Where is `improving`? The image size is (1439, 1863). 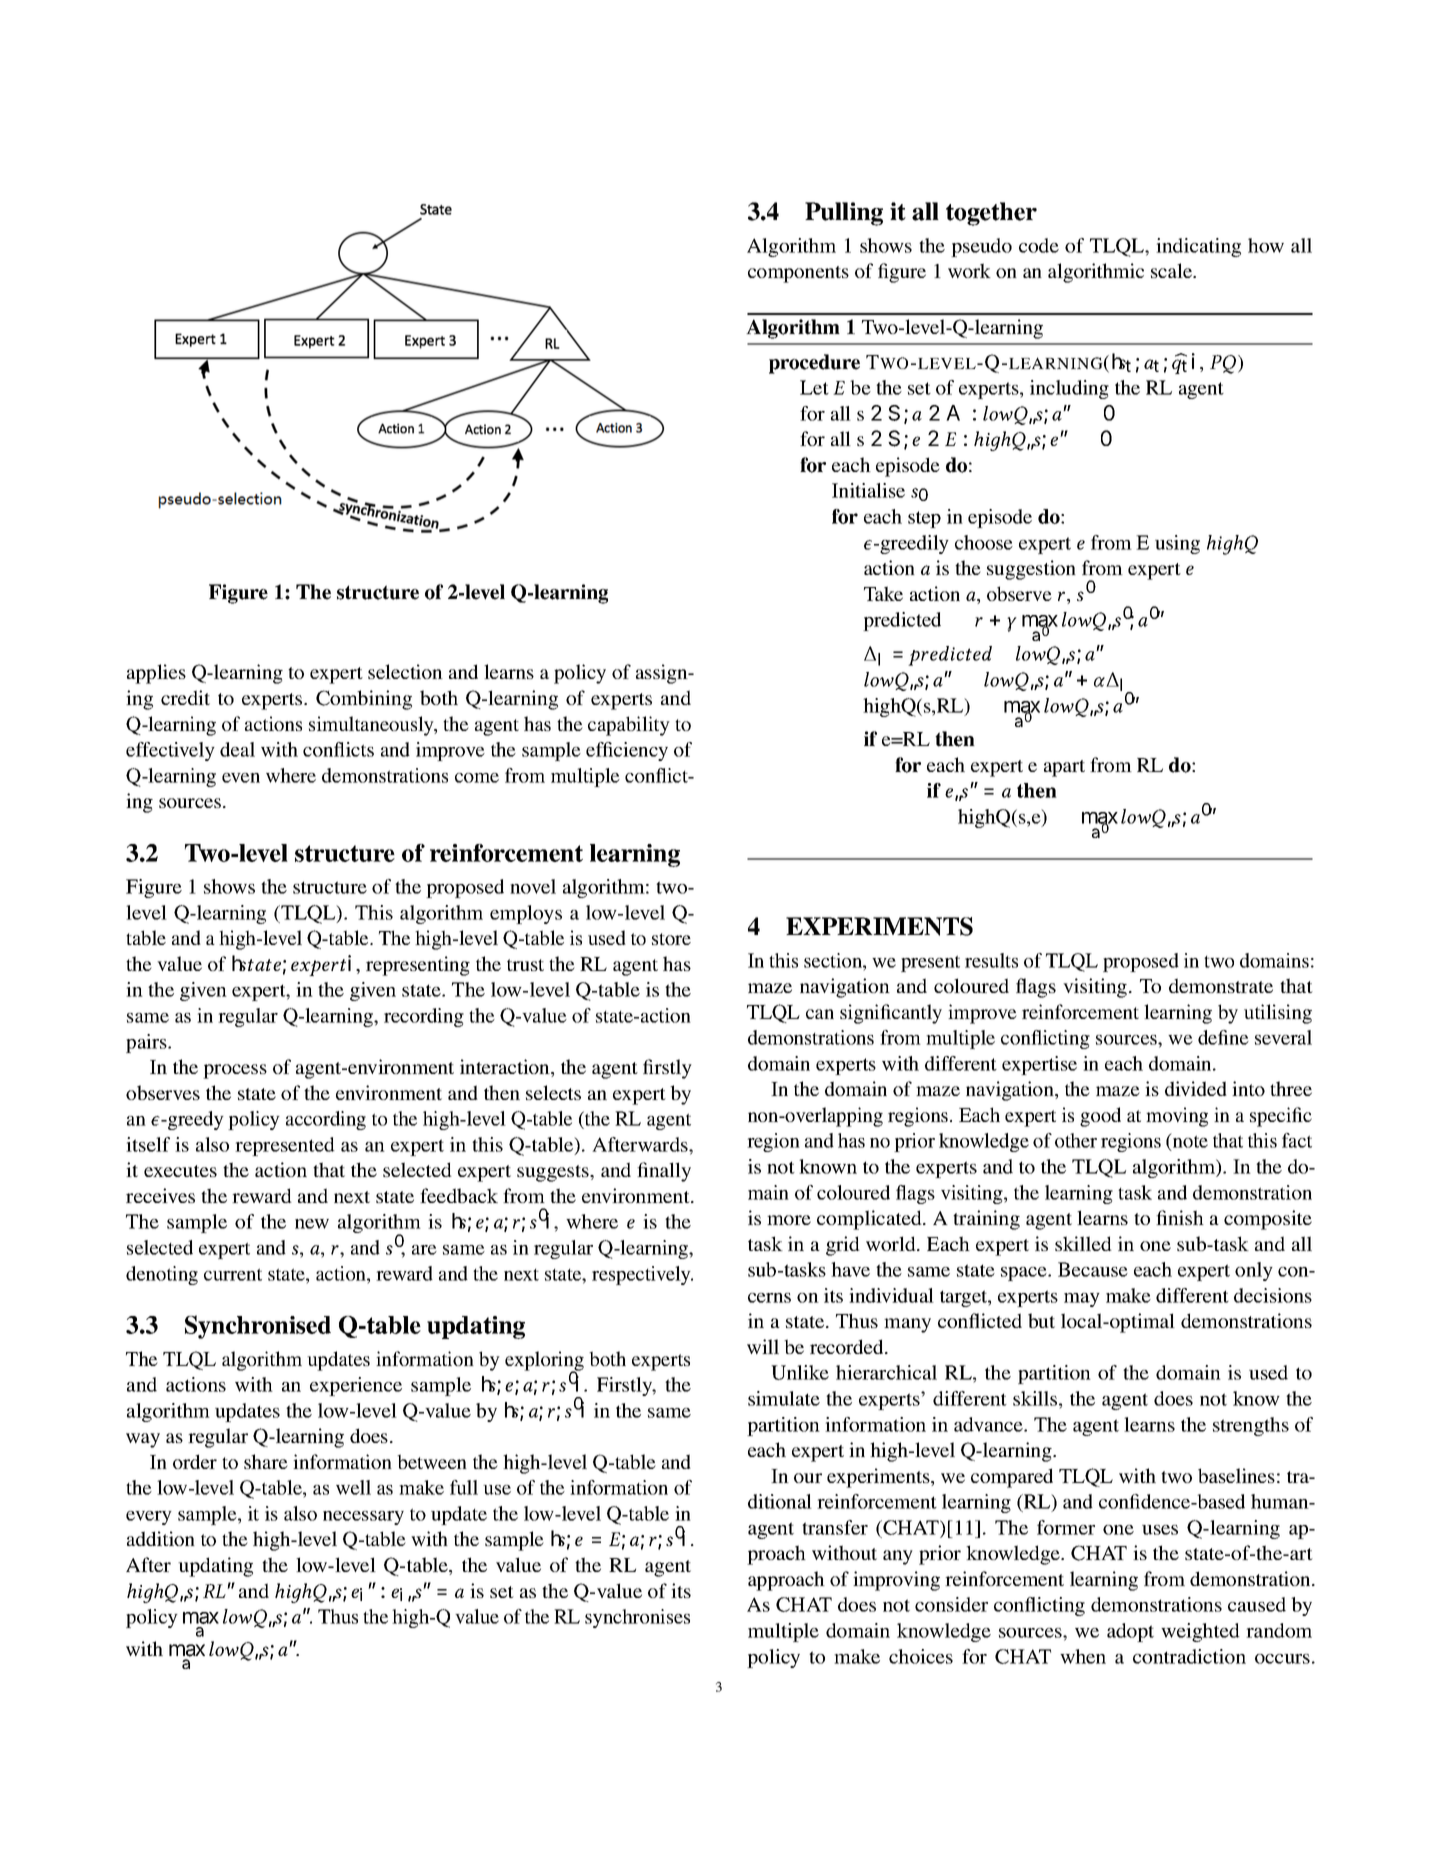
improving is located at coordinates (896, 1581).
